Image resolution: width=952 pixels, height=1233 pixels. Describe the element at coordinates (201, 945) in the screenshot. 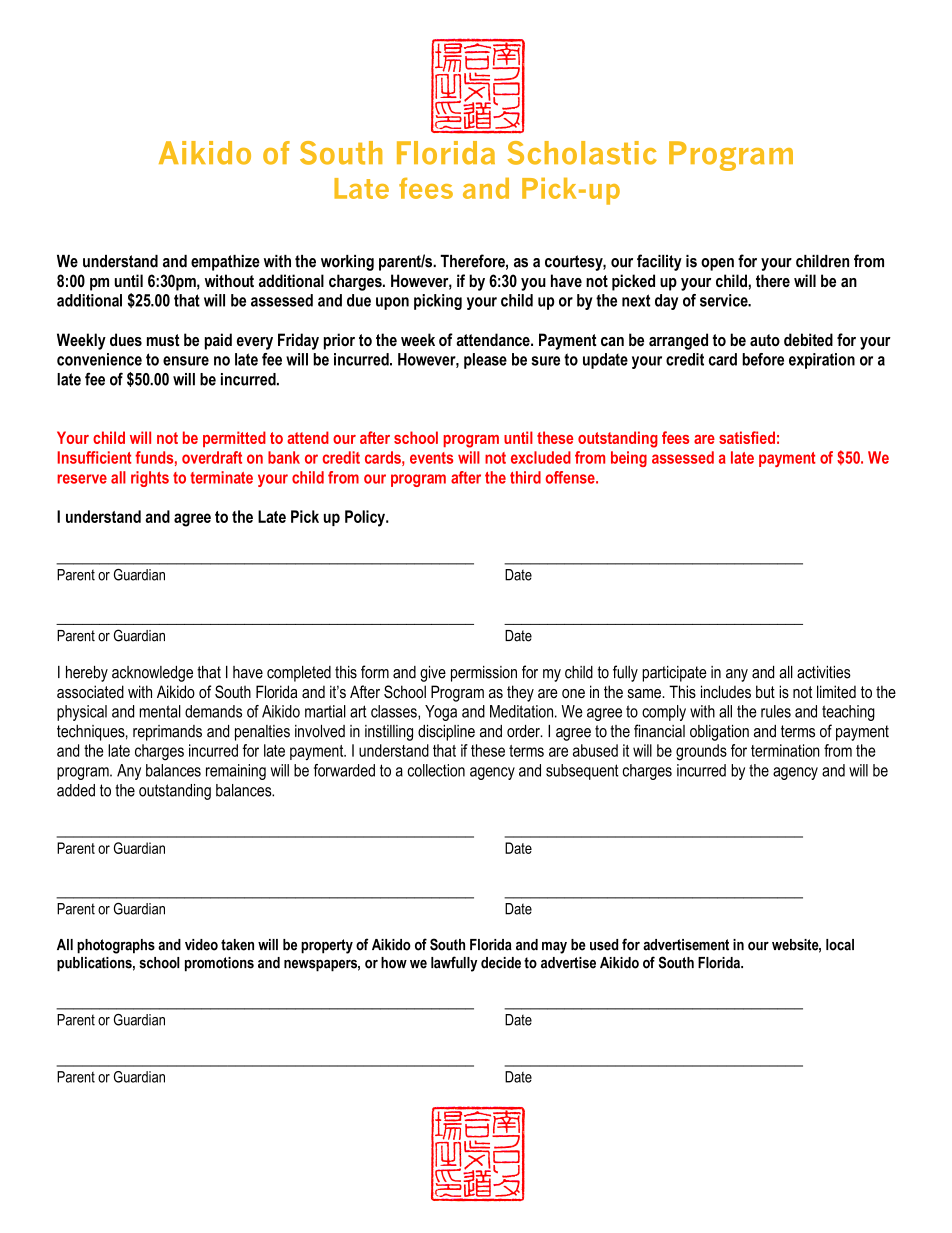

I see `video` at that location.
